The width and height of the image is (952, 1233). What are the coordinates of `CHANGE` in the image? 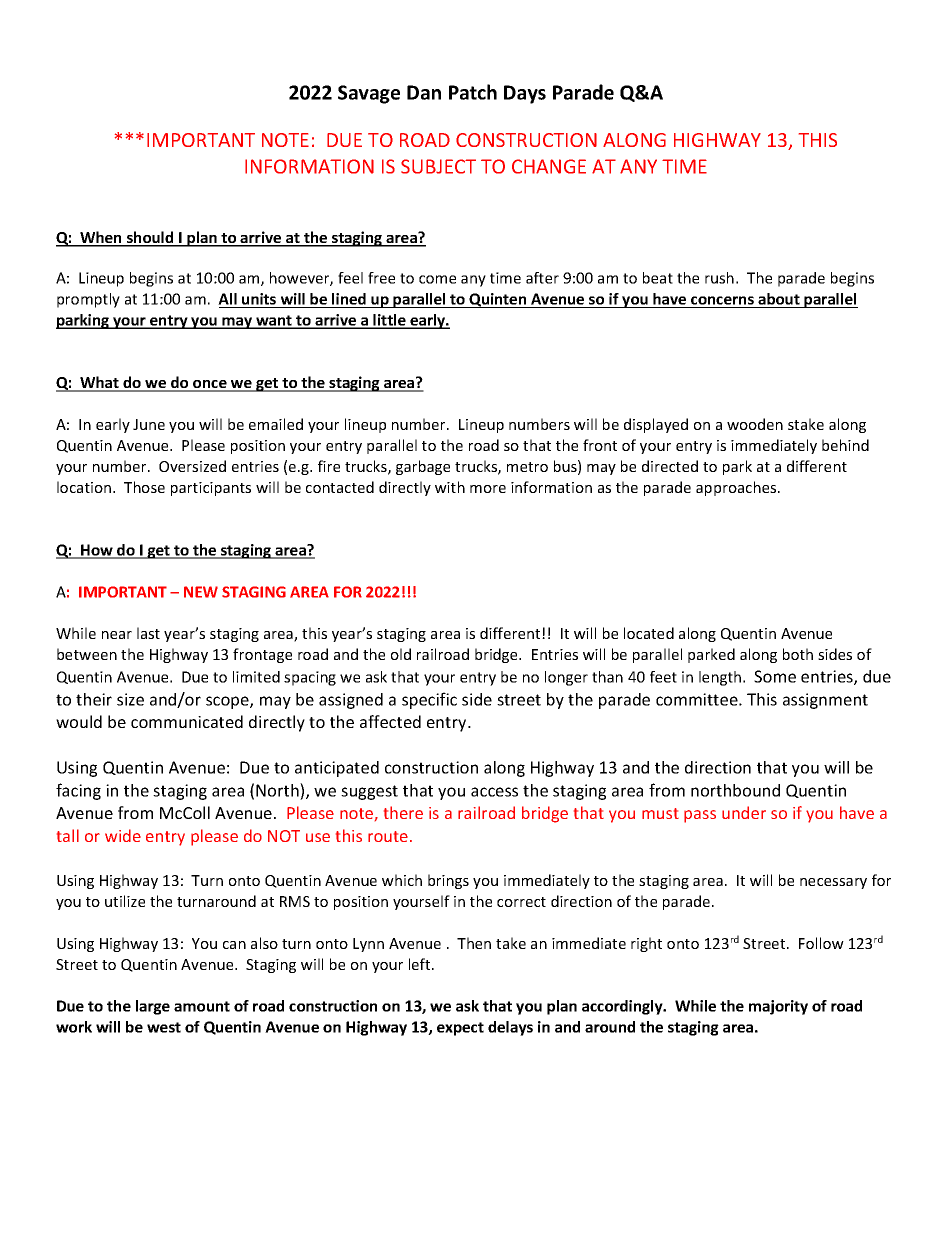 It's located at (549, 166).
